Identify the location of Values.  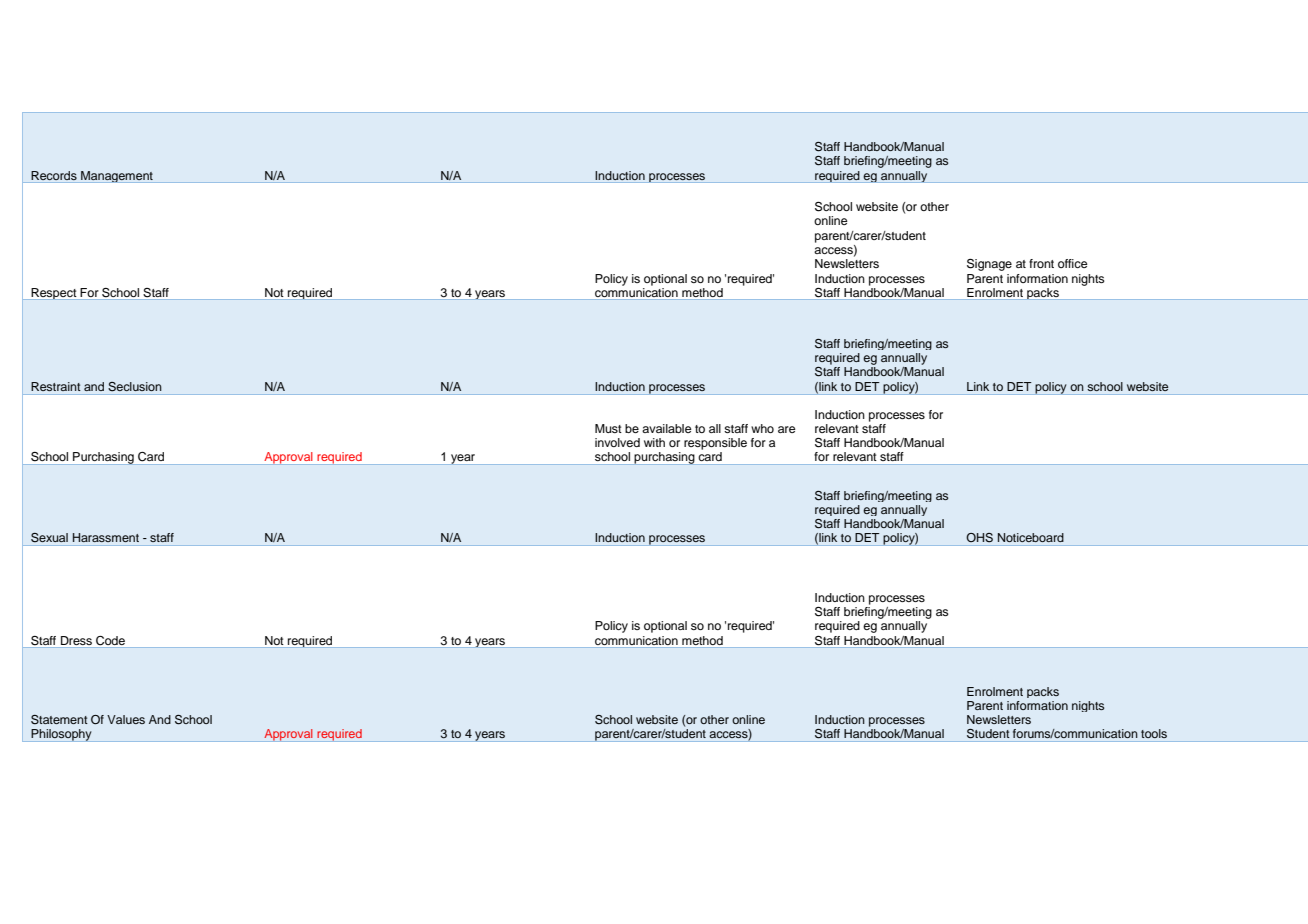
(126, 719).
